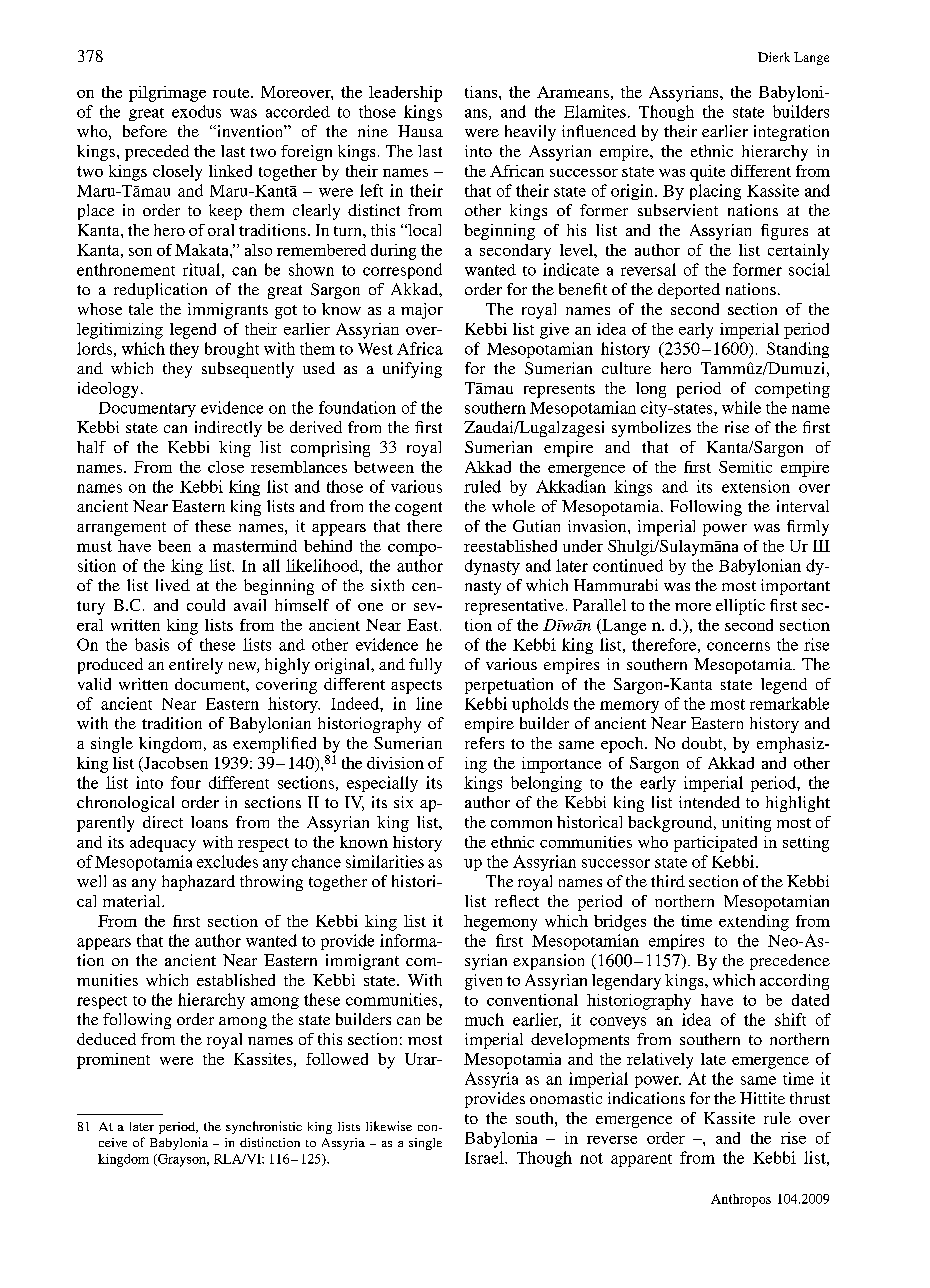 The width and height of the screenshot is (930, 1288). I want to click on quite, so click(707, 173).
